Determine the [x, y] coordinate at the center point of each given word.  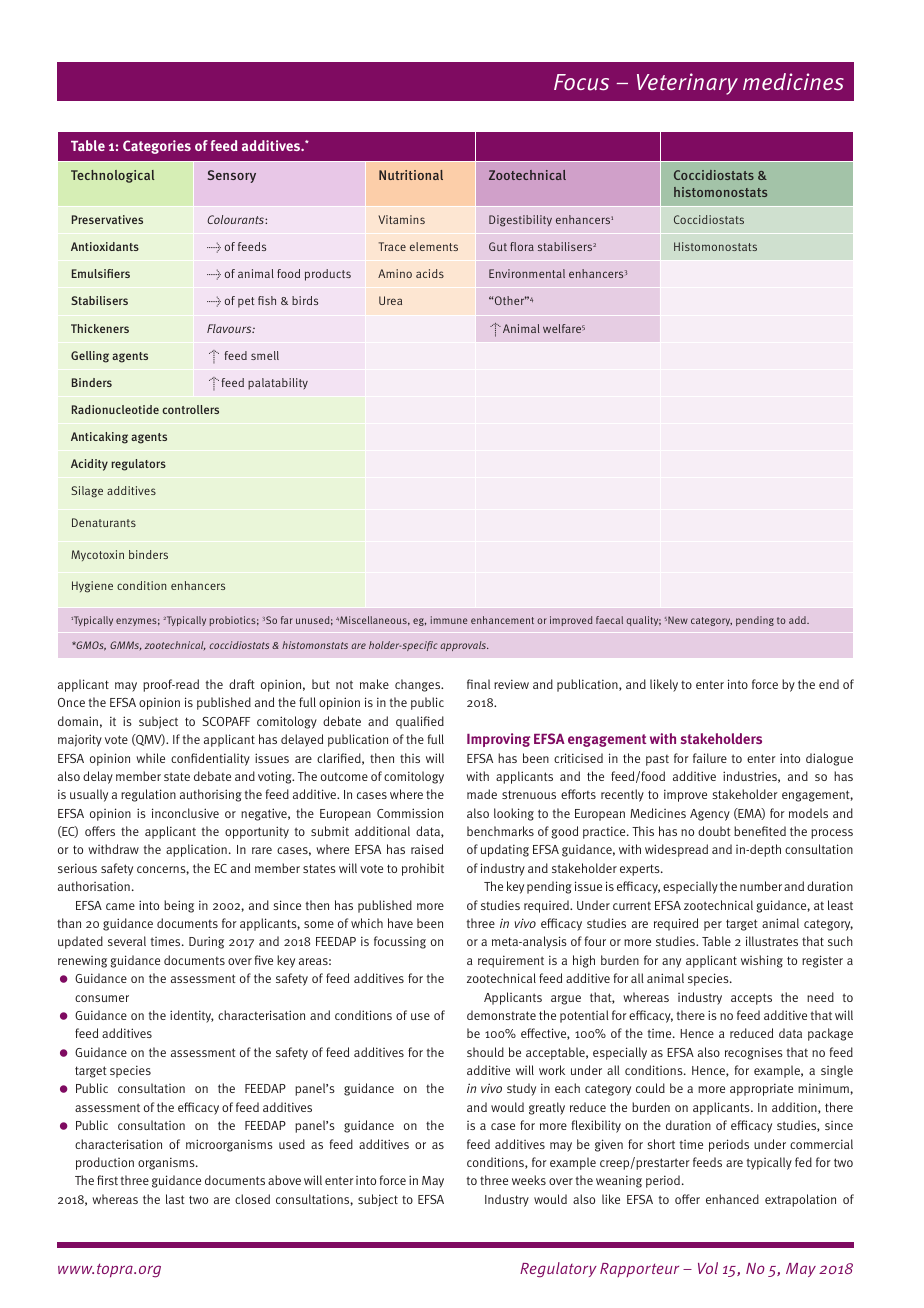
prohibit [423, 869]
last [175, 1199]
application [196, 850]
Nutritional [411, 175]
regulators [138, 465]
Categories [157, 147]
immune [449, 620]
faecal [609, 620]
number [761, 886]
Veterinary [687, 84]
